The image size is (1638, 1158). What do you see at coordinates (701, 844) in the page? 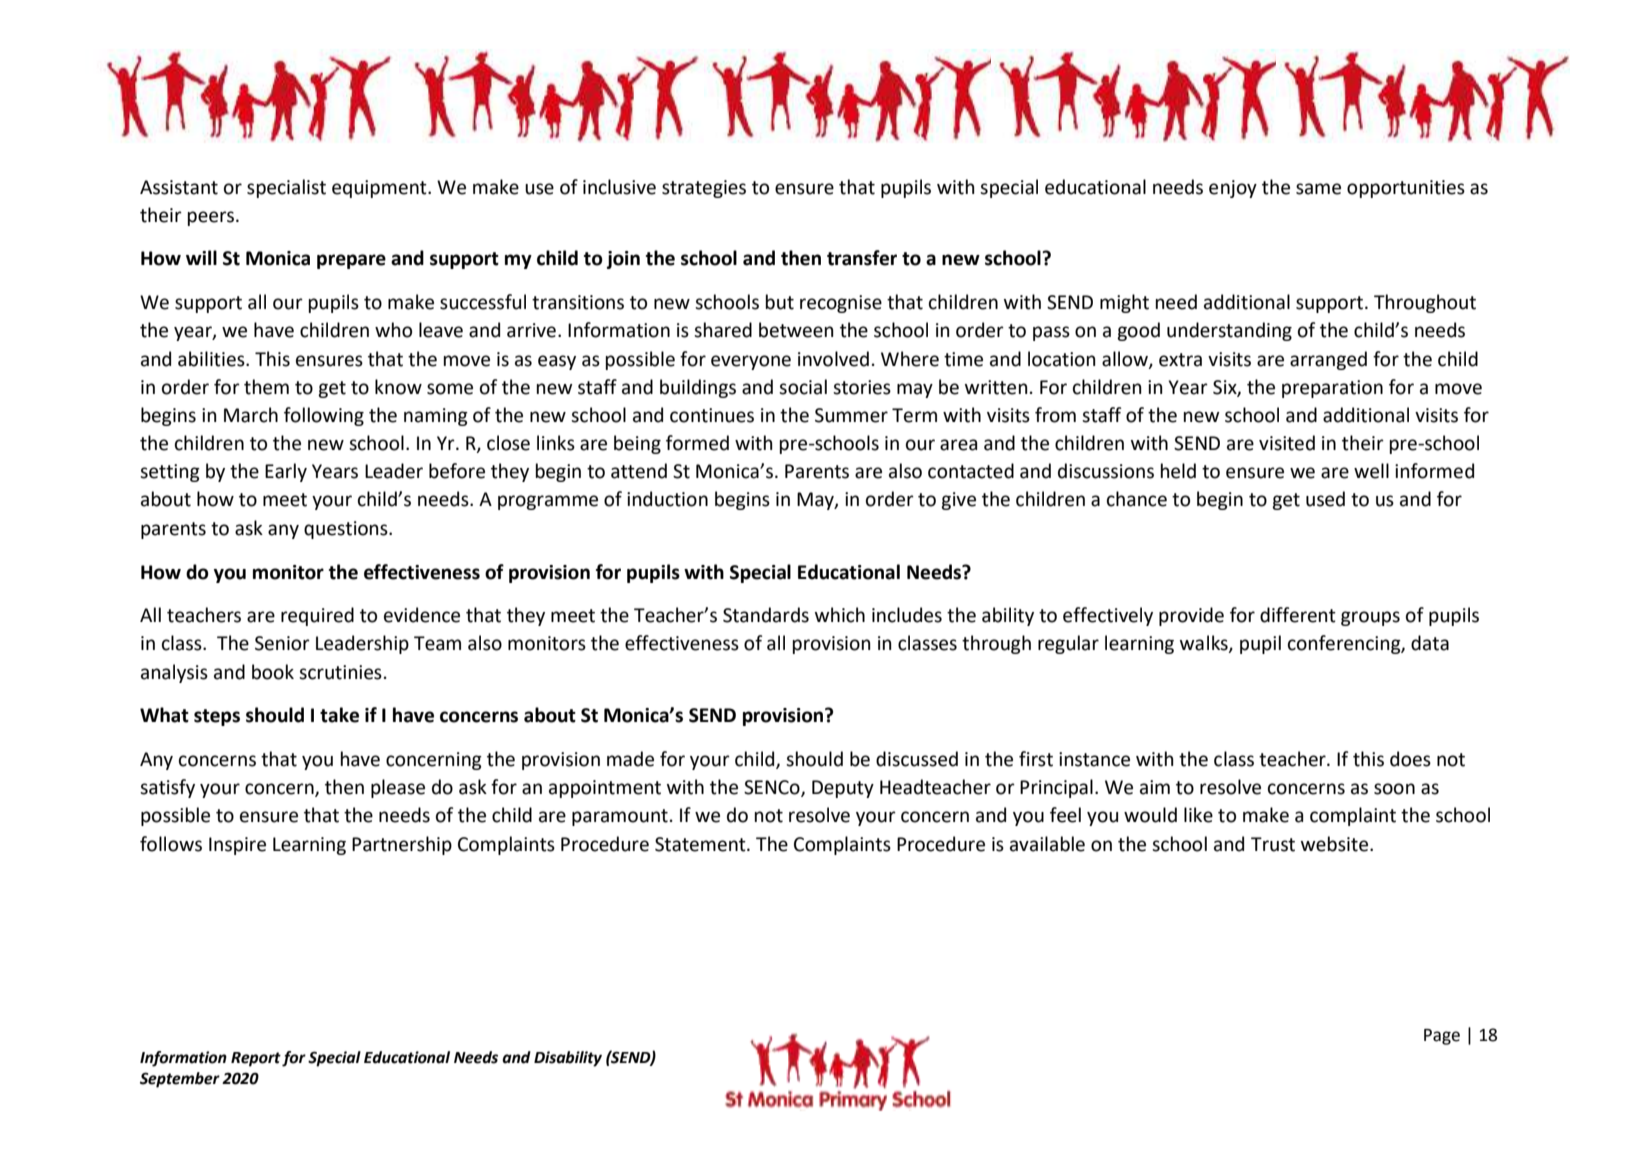
I see `Statement` at bounding box center [701, 844].
